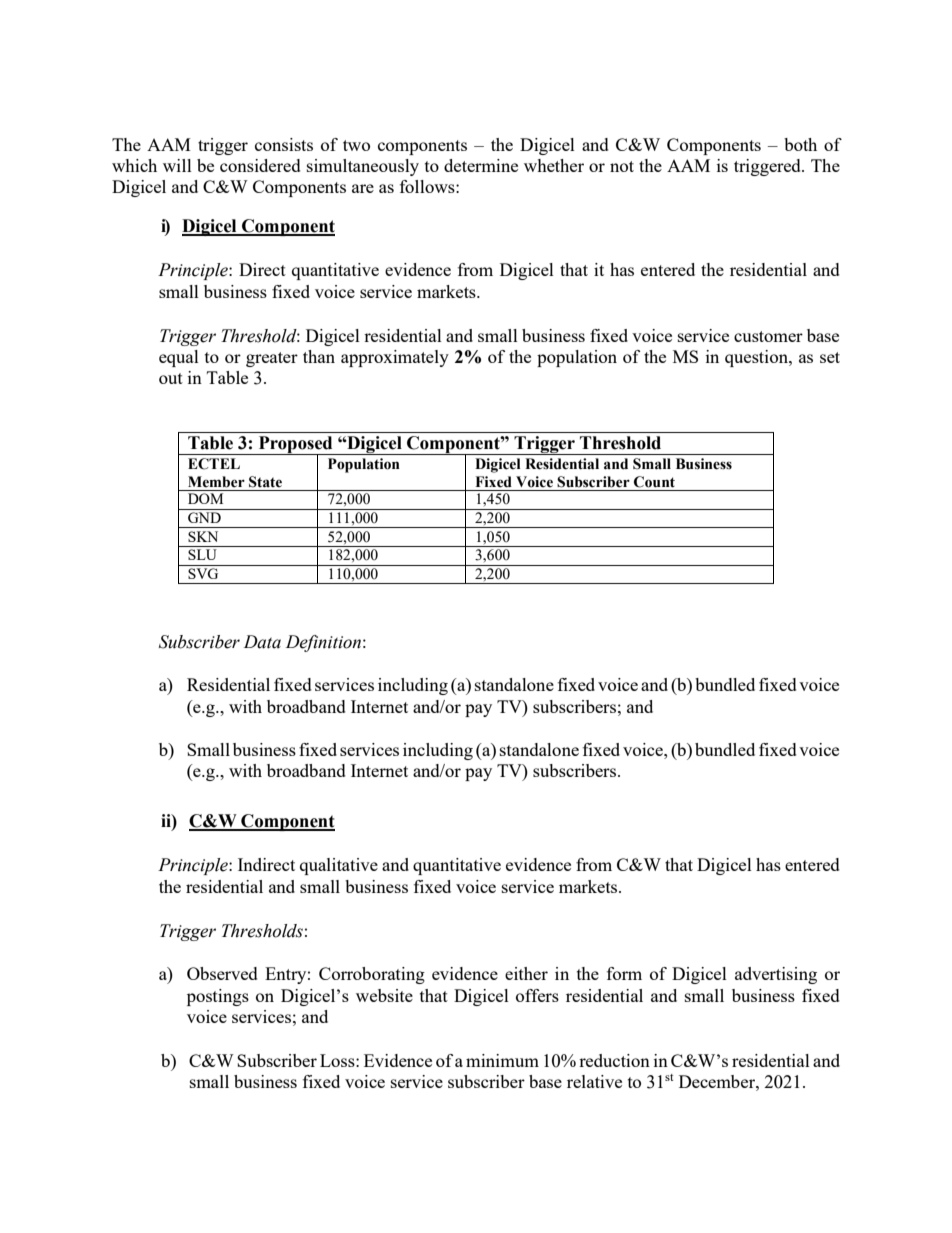  I want to click on minimum, so click(502, 1060).
